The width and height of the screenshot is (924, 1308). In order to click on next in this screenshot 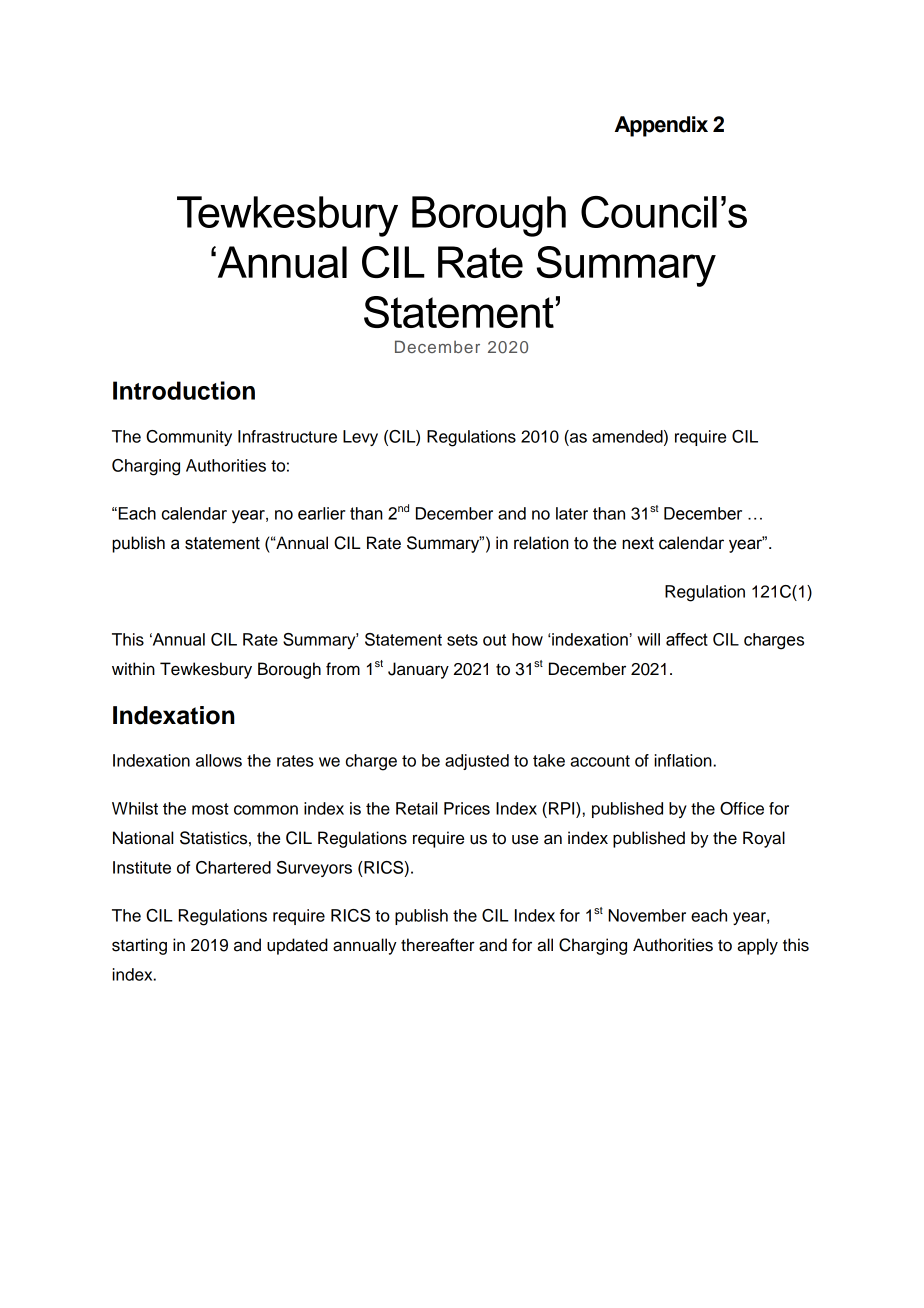, I will do `click(638, 543)`.
